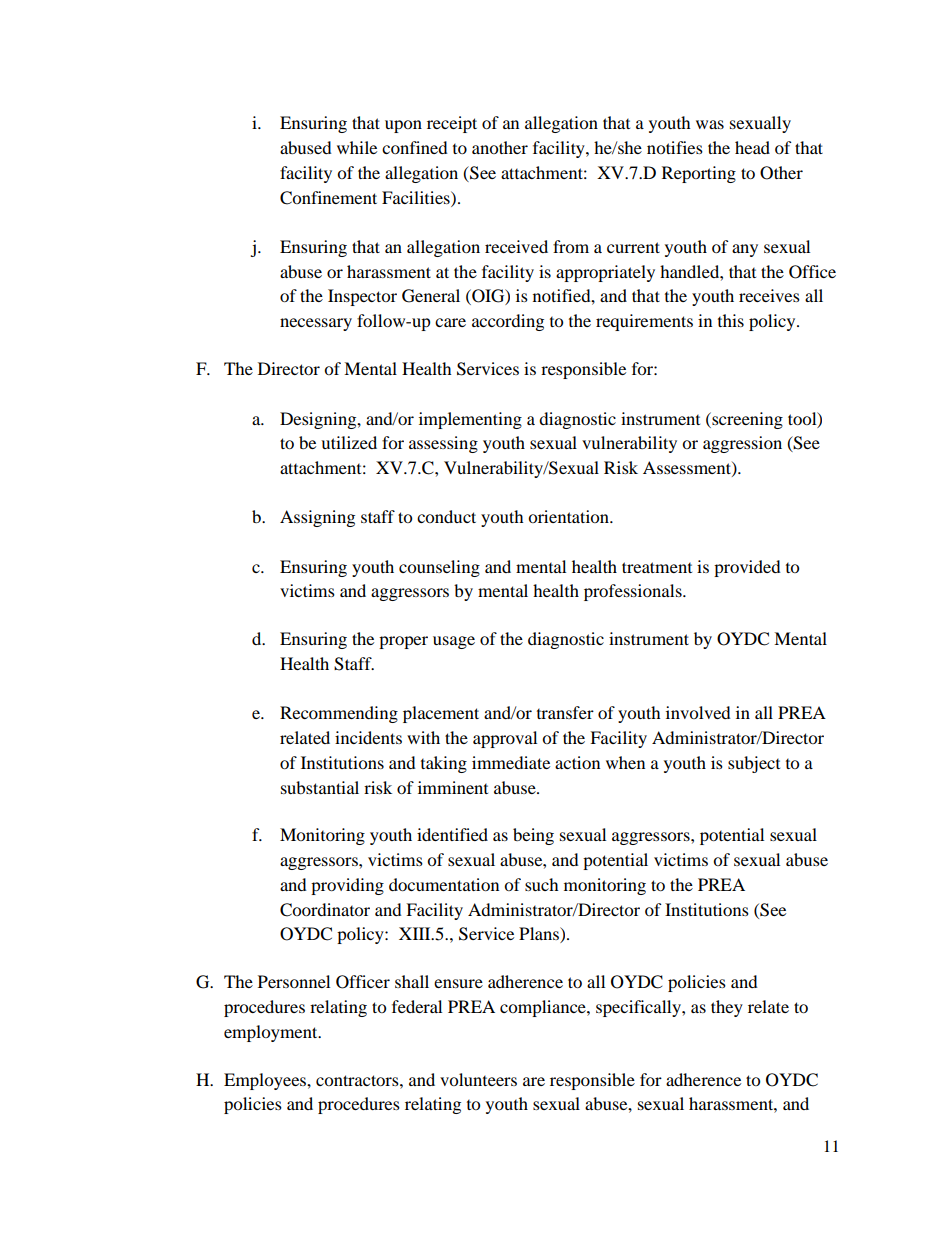 This page has width=952, height=1233. Describe the element at coordinates (358, 1080) in the page. I see `contractors` at that location.
